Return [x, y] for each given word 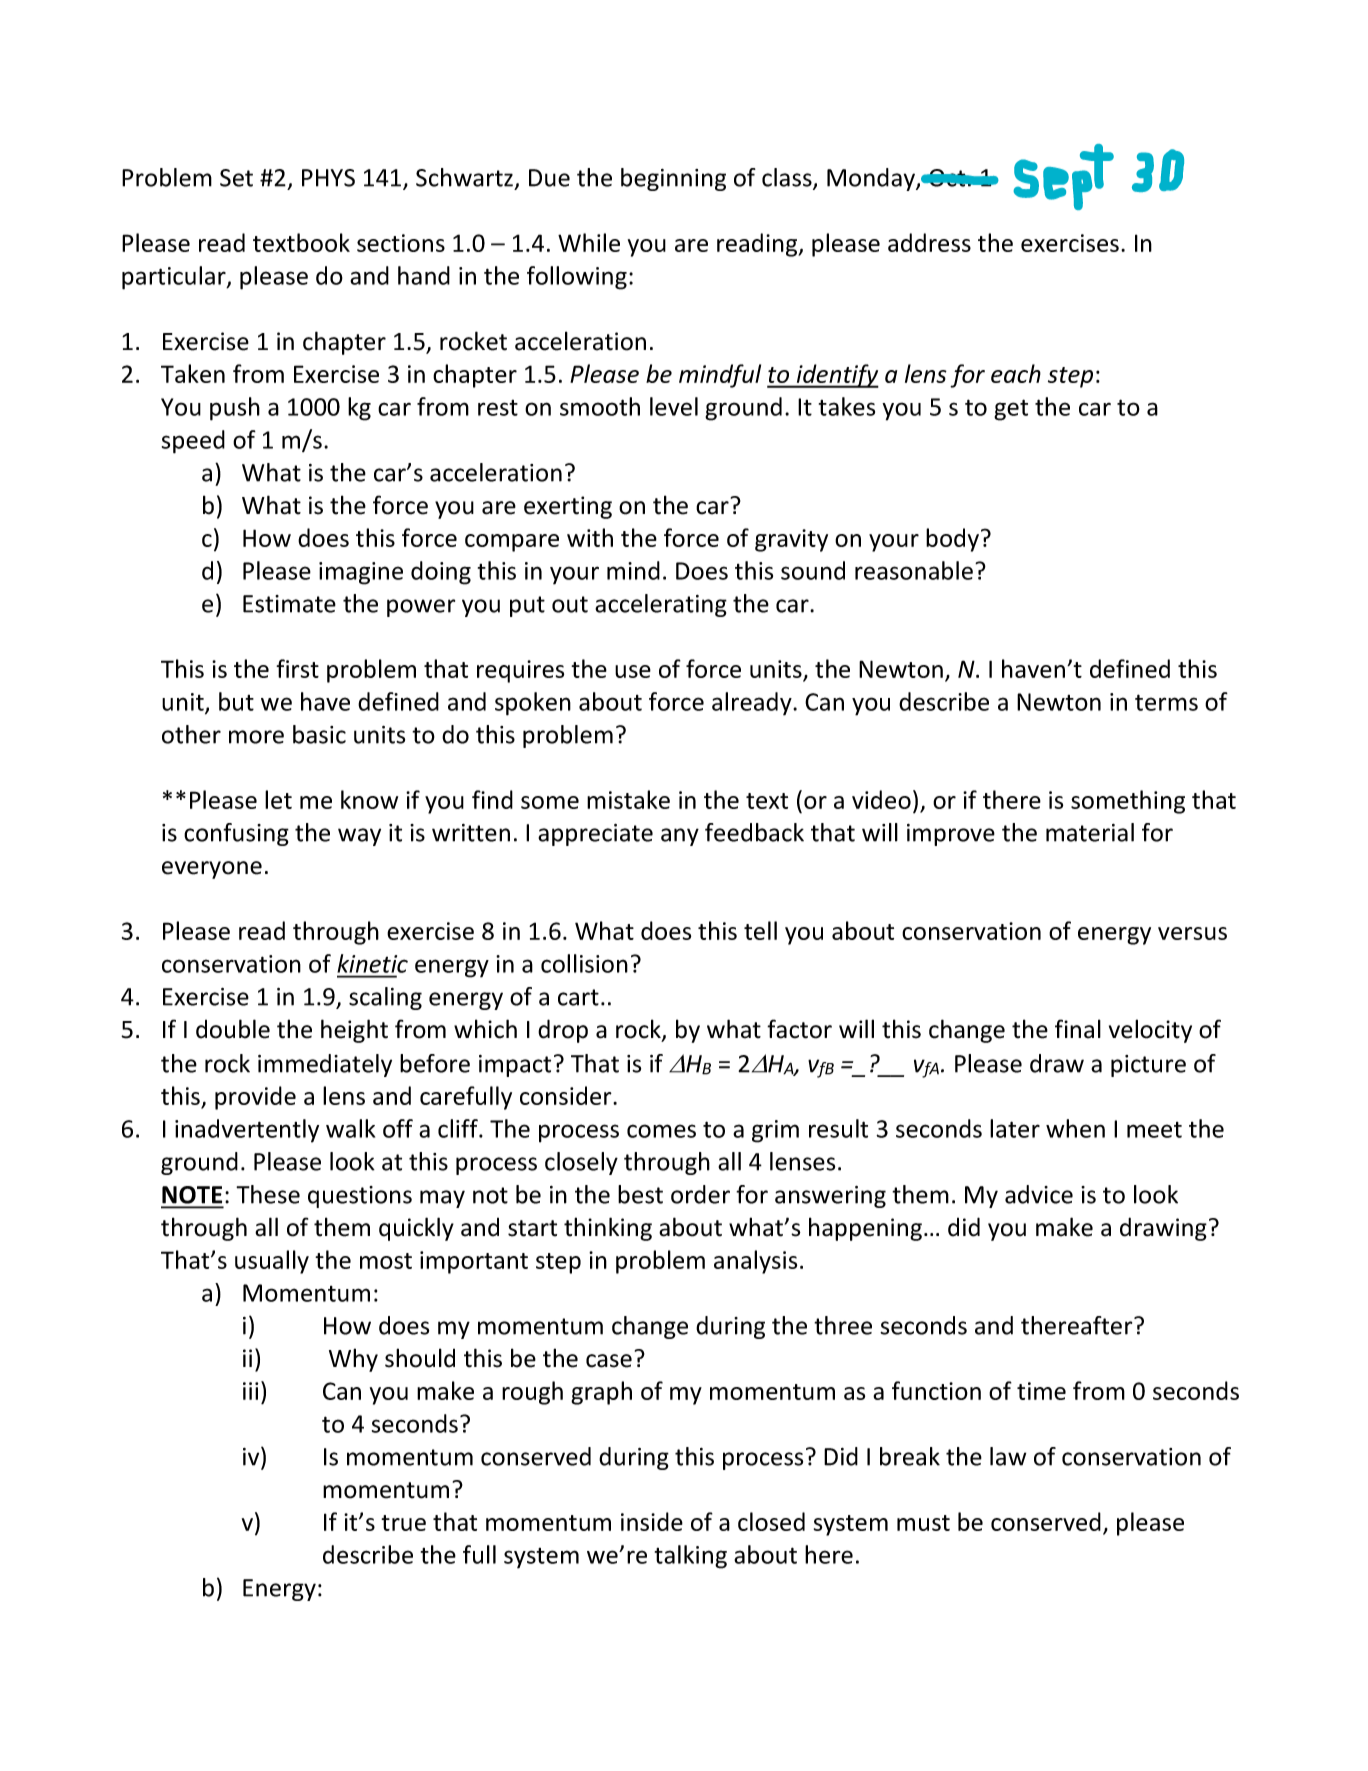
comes [661, 1131]
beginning [673, 179]
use [633, 671]
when [1075, 1128]
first [297, 668]
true [403, 1523]
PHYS [328, 178]
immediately [325, 1065]
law [1008, 1456]
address [929, 242]
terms [1166, 702]
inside [652, 1521]
